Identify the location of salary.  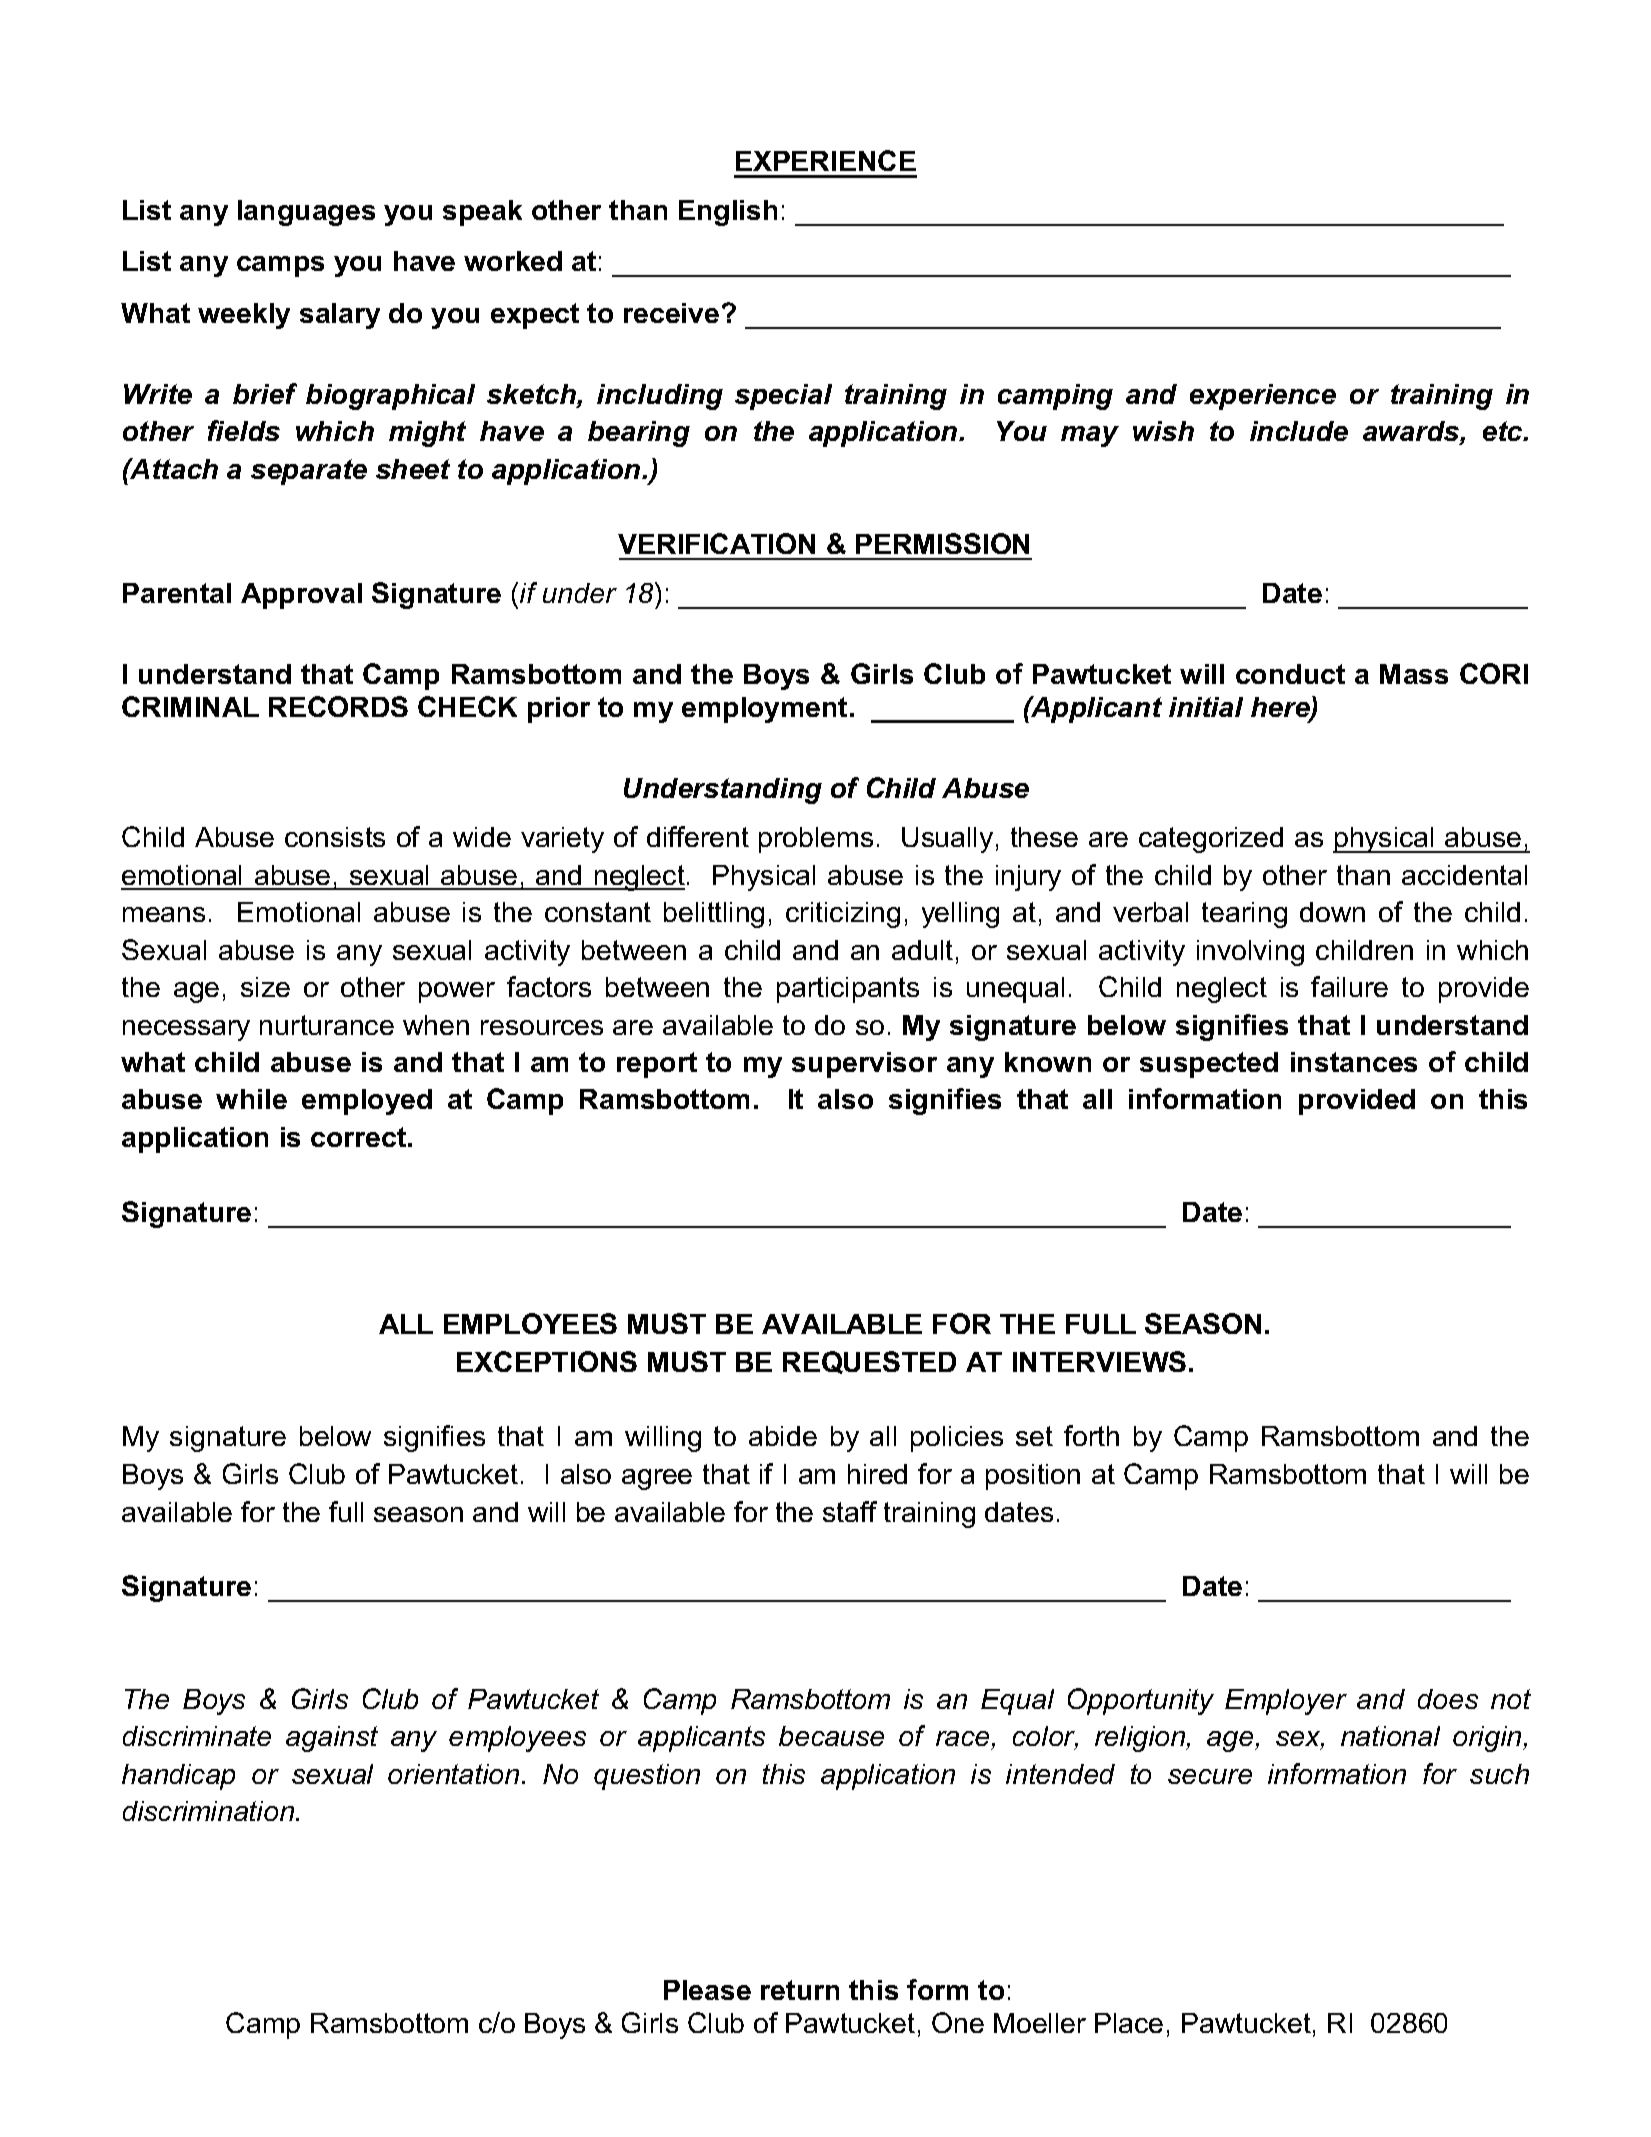
(340, 316).
